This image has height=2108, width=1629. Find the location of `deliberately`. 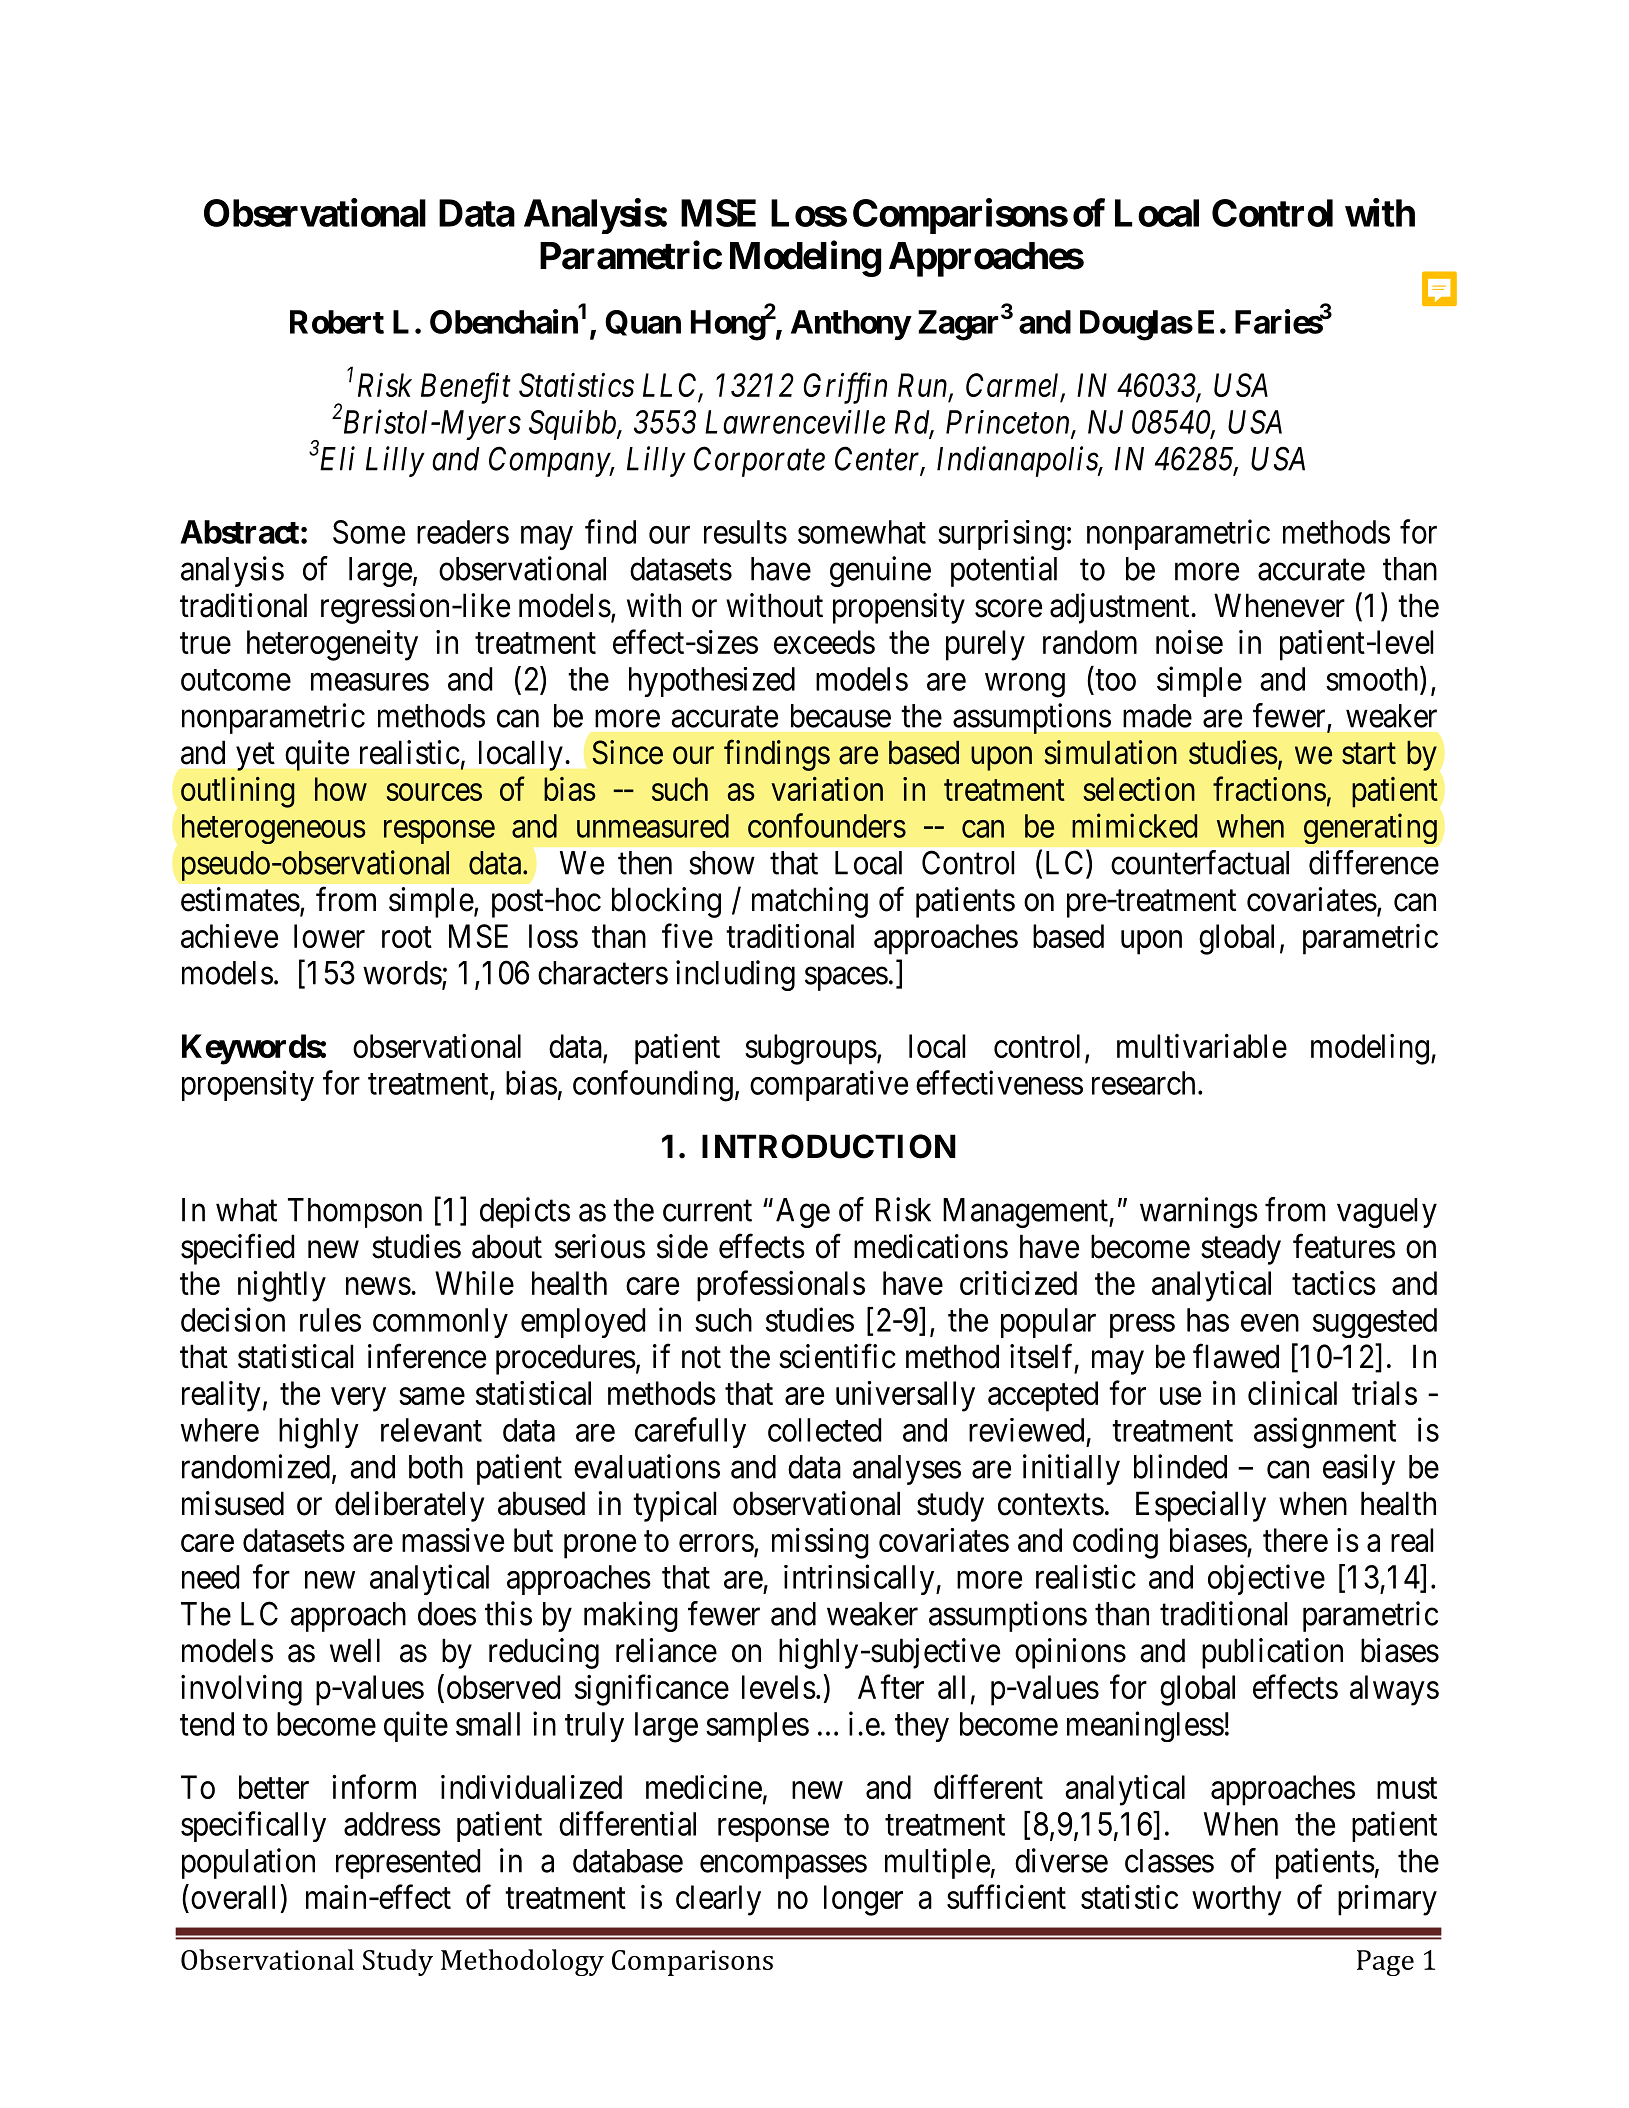

deliberately is located at coordinates (409, 1506).
